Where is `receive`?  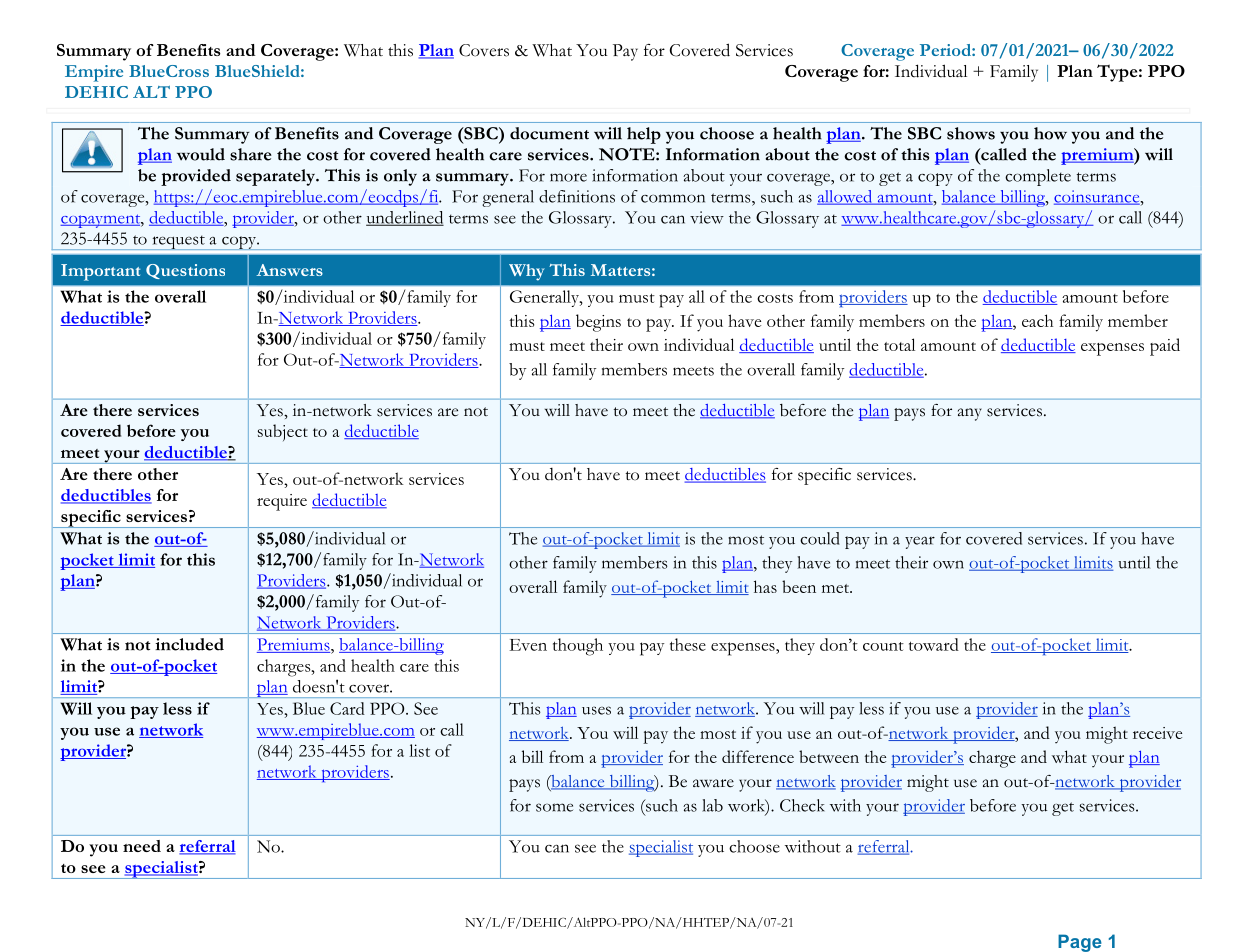 receive is located at coordinates (1157, 733).
